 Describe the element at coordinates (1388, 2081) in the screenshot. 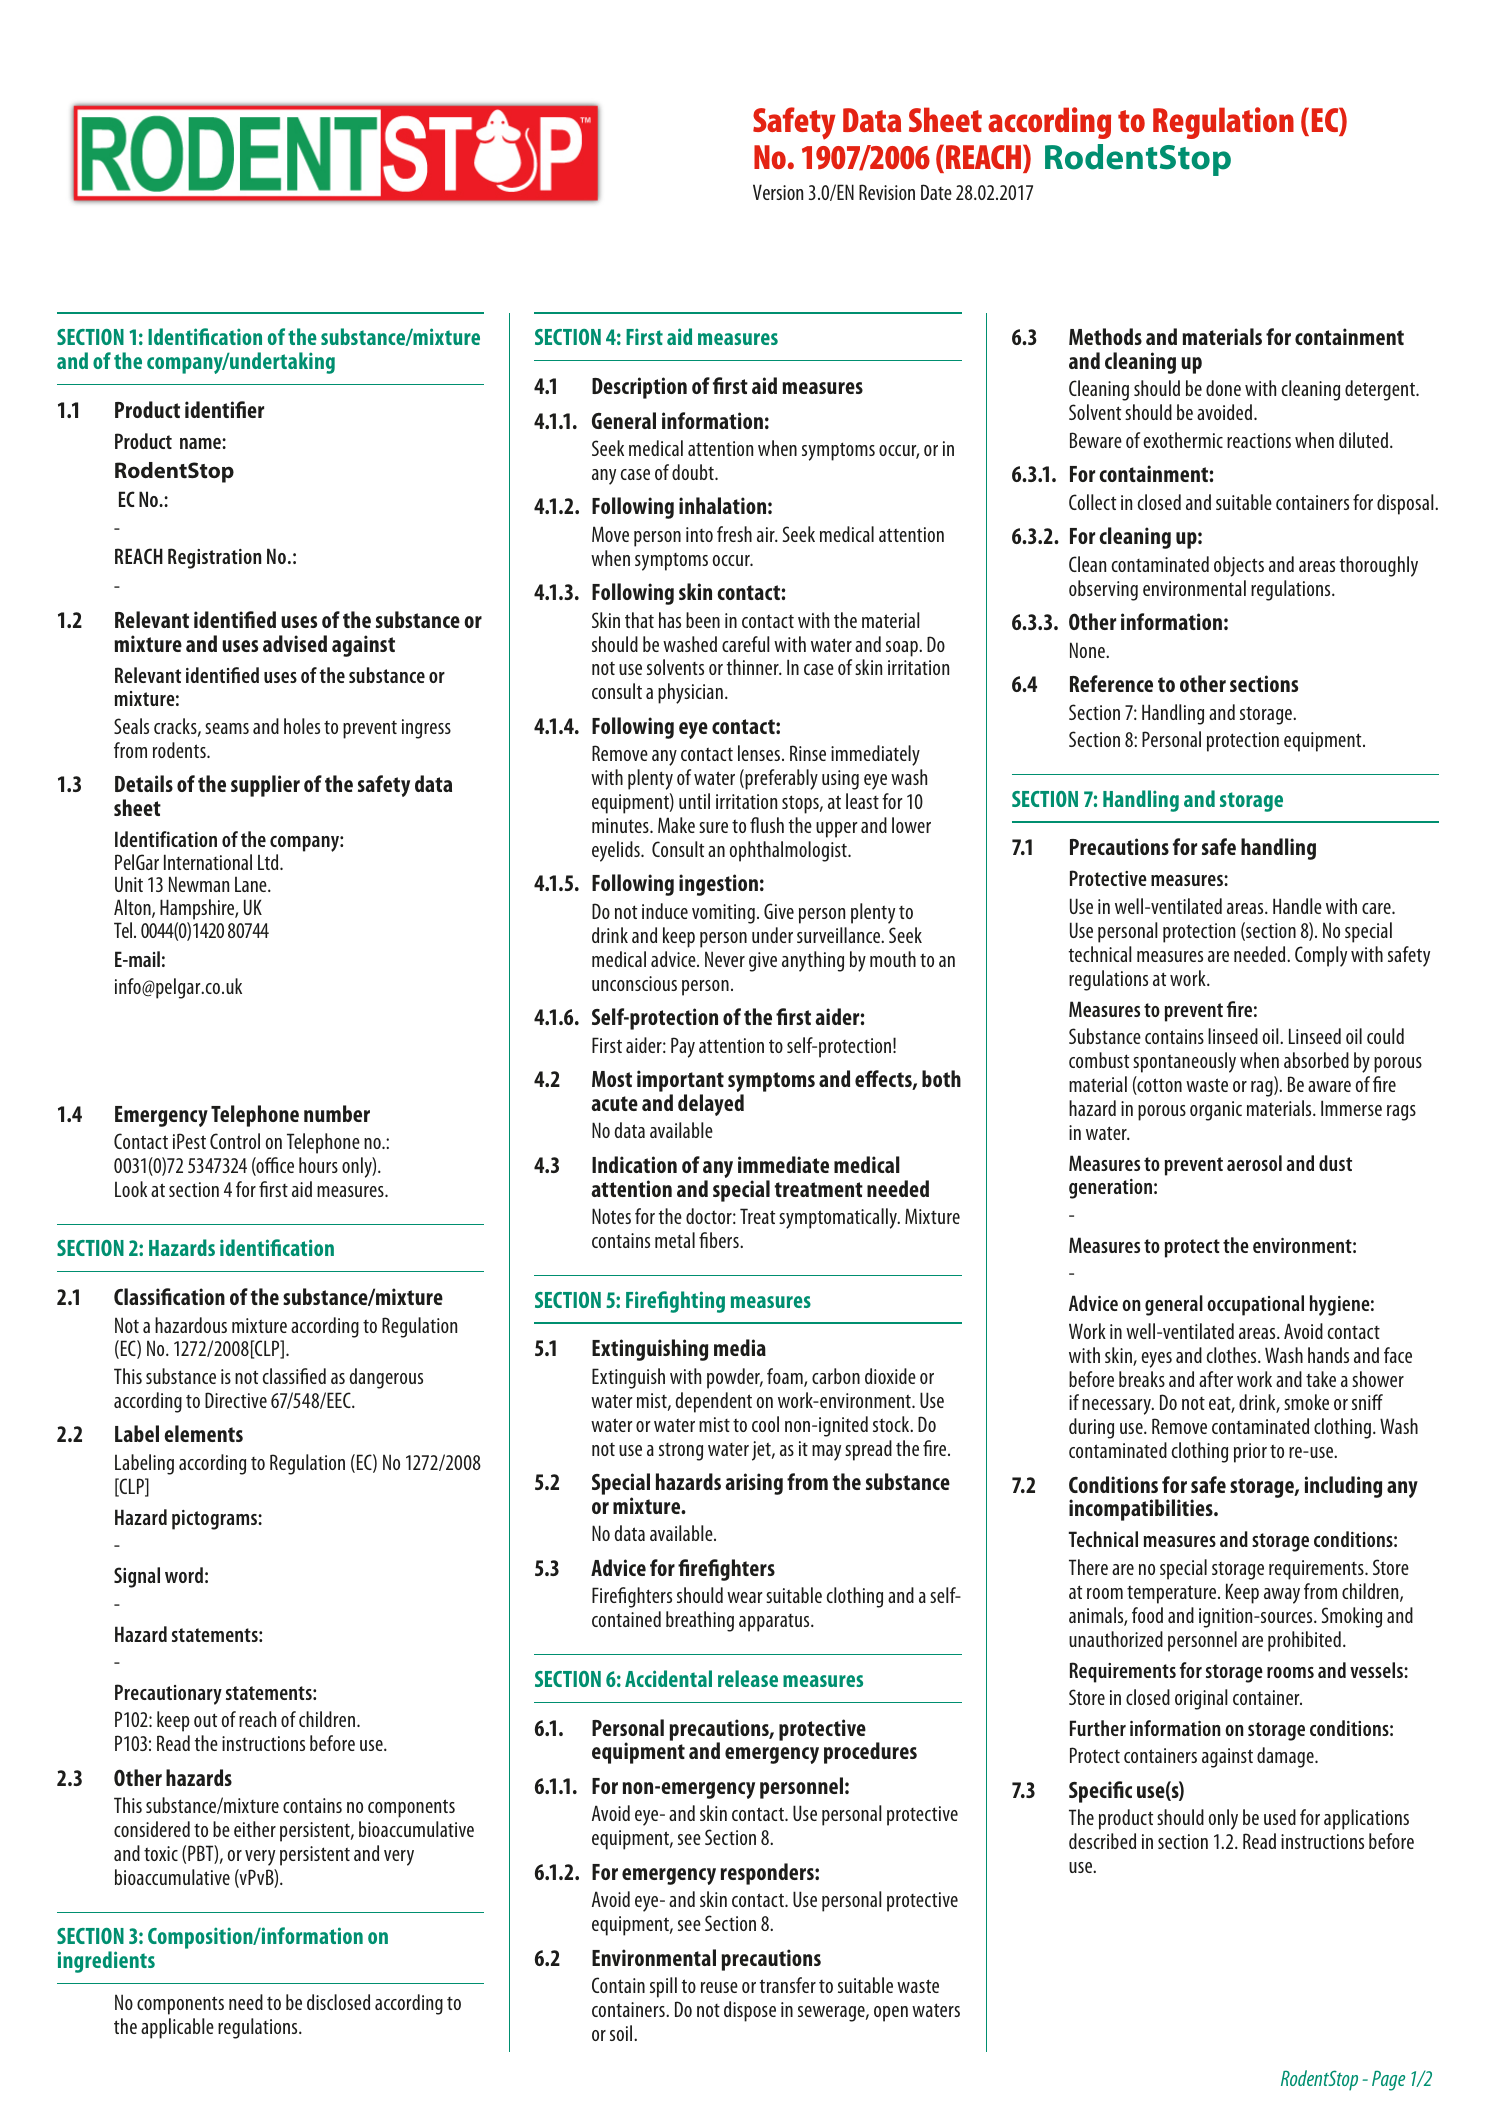

I see `Page` at that location.
